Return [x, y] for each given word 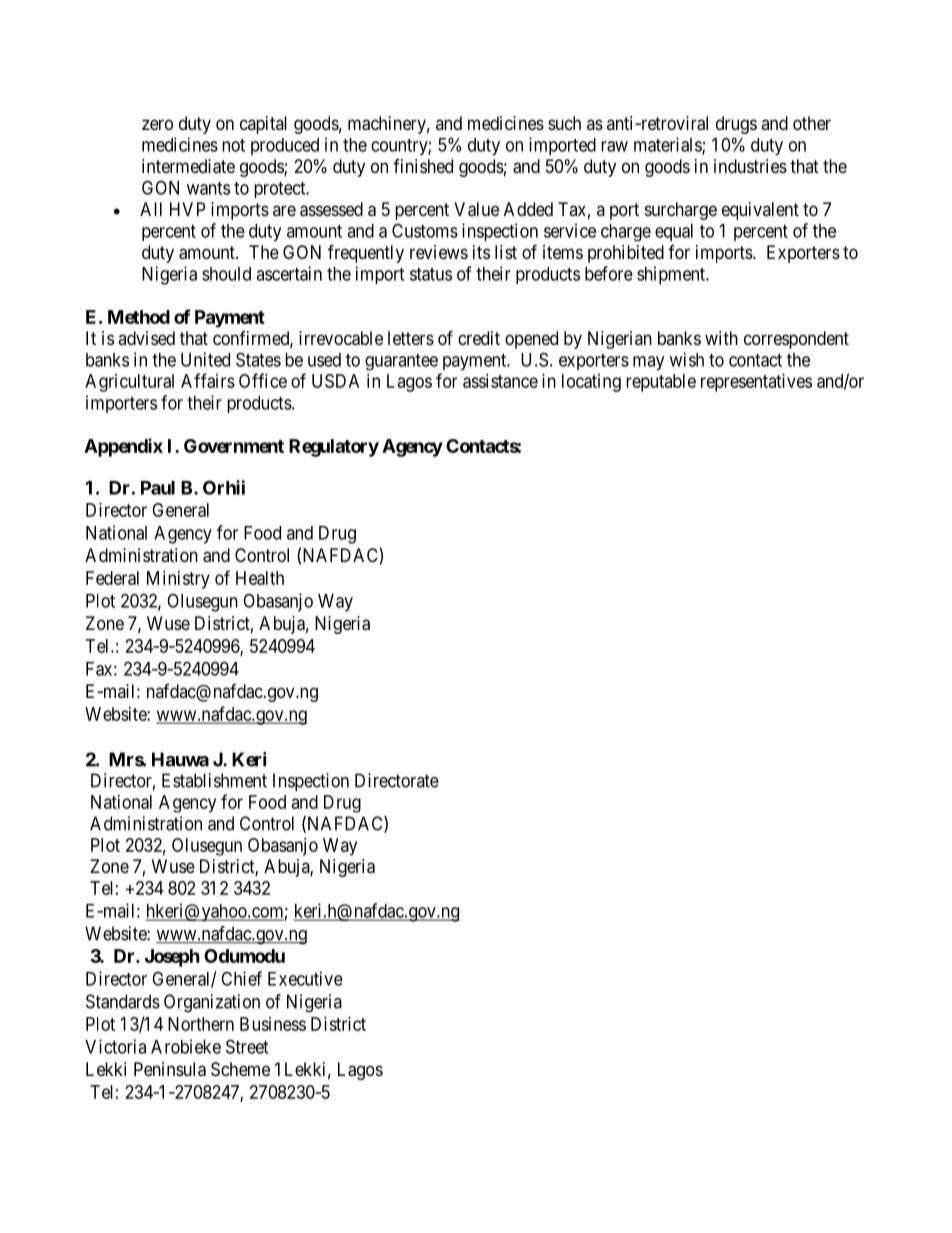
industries [750, 166]
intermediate [188, 166]
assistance [500, 381]
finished [423, 166]
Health [260, 578]
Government [234, 446]
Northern [201, 1024]
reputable [661, 383]
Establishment [214, 780]
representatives [756, 383]
